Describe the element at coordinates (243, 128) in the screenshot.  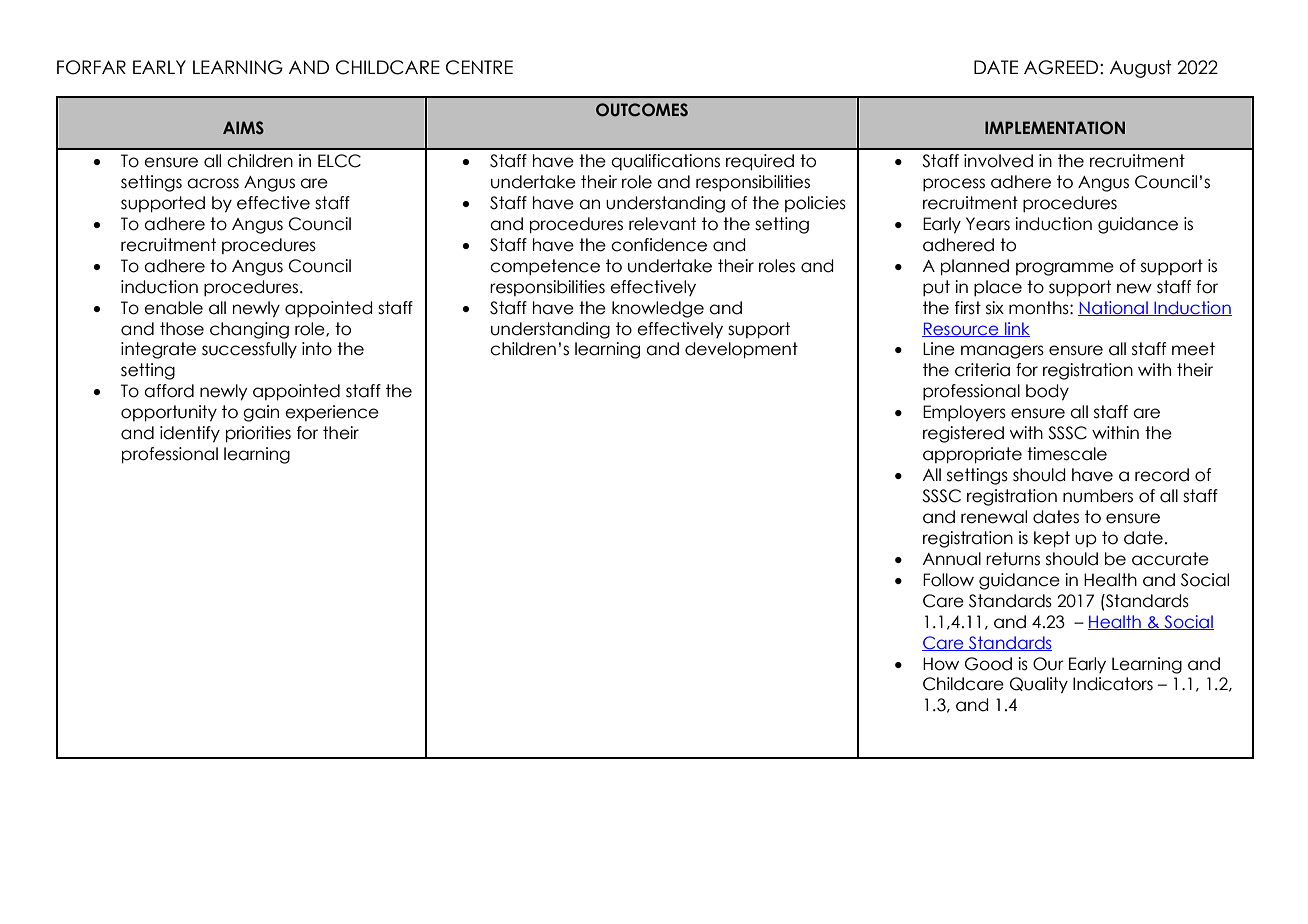
I see `AIMS` at that location.
